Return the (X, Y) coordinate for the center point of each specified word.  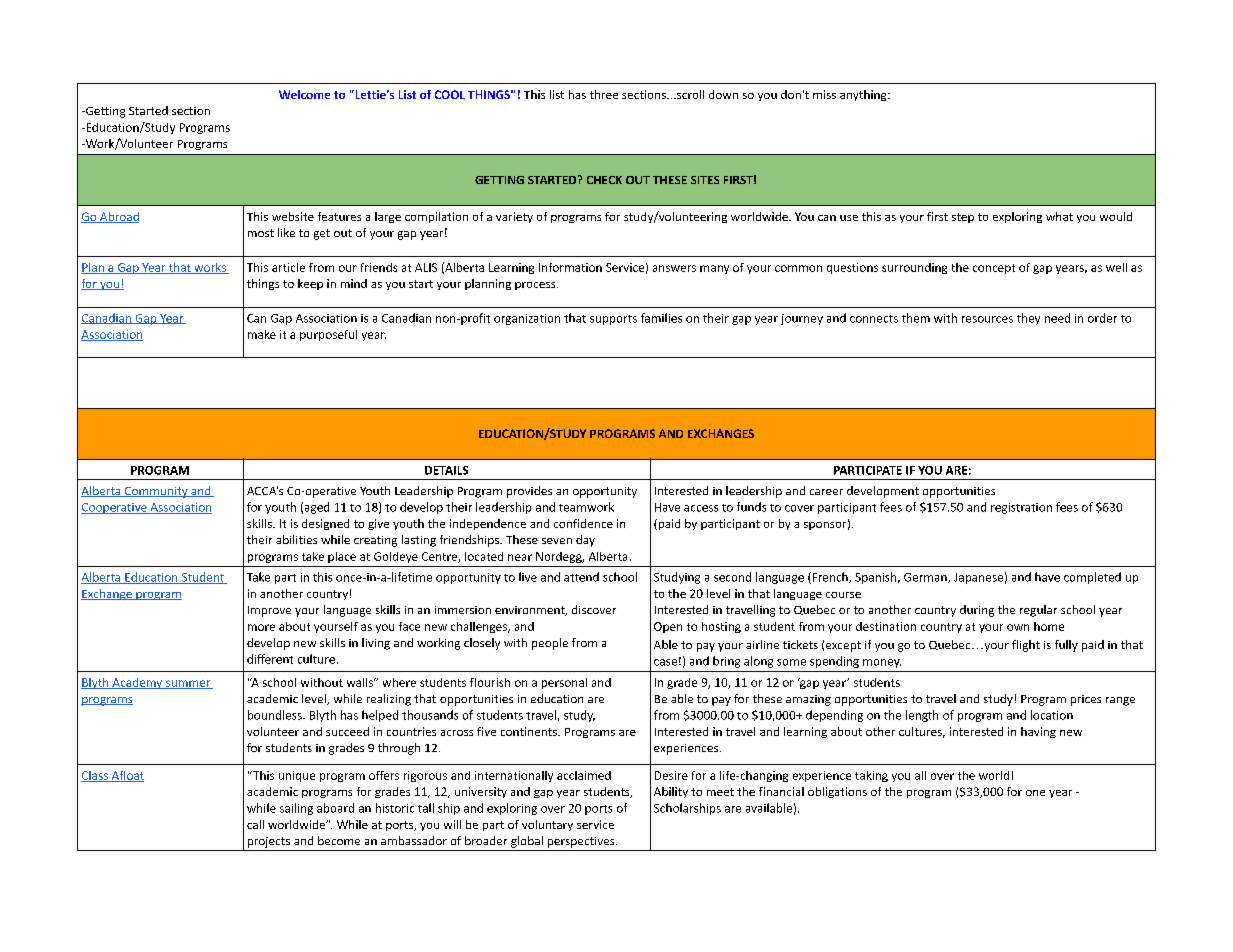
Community (156, 492)
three (604, 94)
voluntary (547, 825)
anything (864, 95)
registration (1021, 508)
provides (529, 492)
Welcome (304, 94)
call (255, 824)
